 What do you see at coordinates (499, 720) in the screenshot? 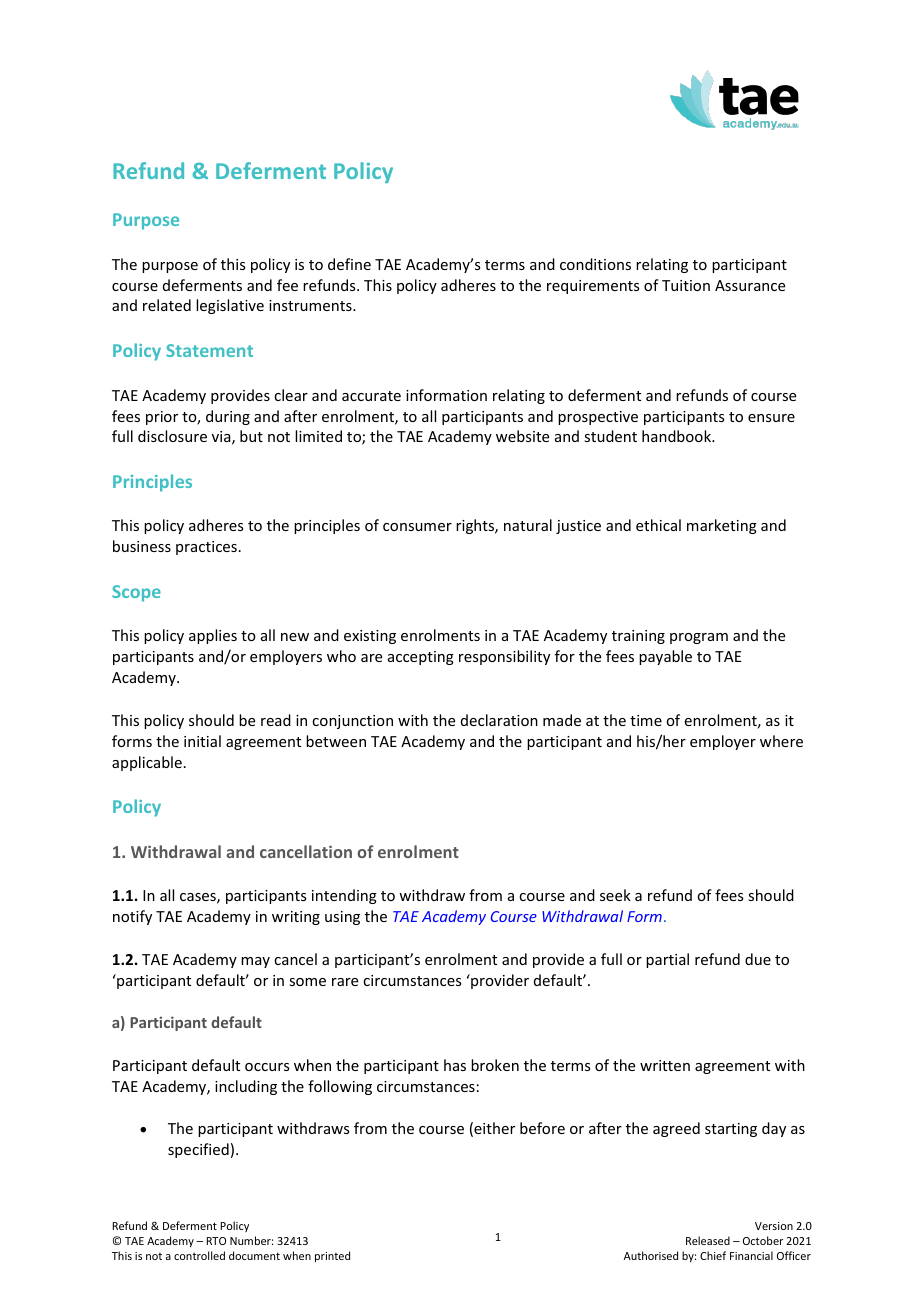
I see `declaration` at bounding box center [499, 720].
